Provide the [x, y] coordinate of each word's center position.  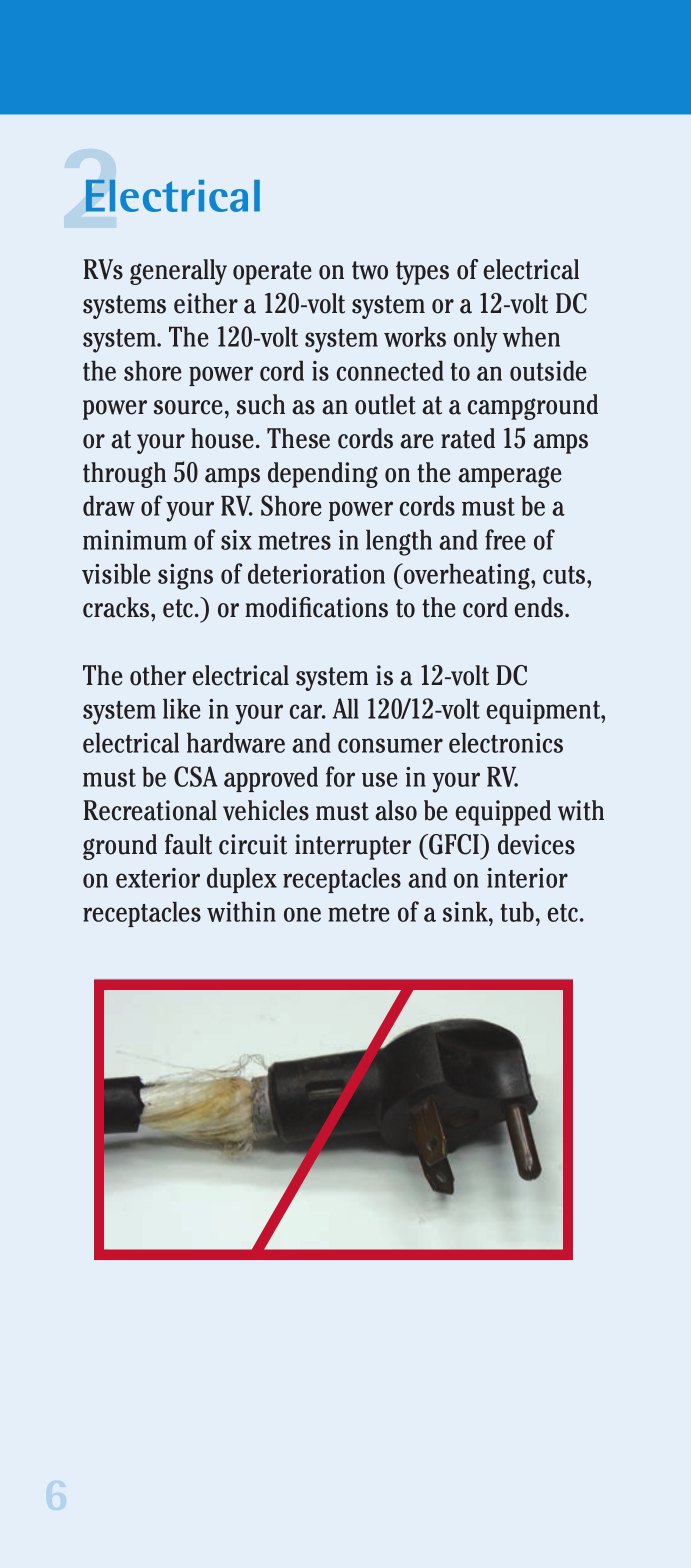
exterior [158, 878]
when [531, 337]
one [302, 914]
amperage [510, 477]
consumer [390, 745]
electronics [506, 743]
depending [323, 475]
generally [178, 272]
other [158, 675]
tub [517, 912]
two [370, 270]
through [124, 475]
